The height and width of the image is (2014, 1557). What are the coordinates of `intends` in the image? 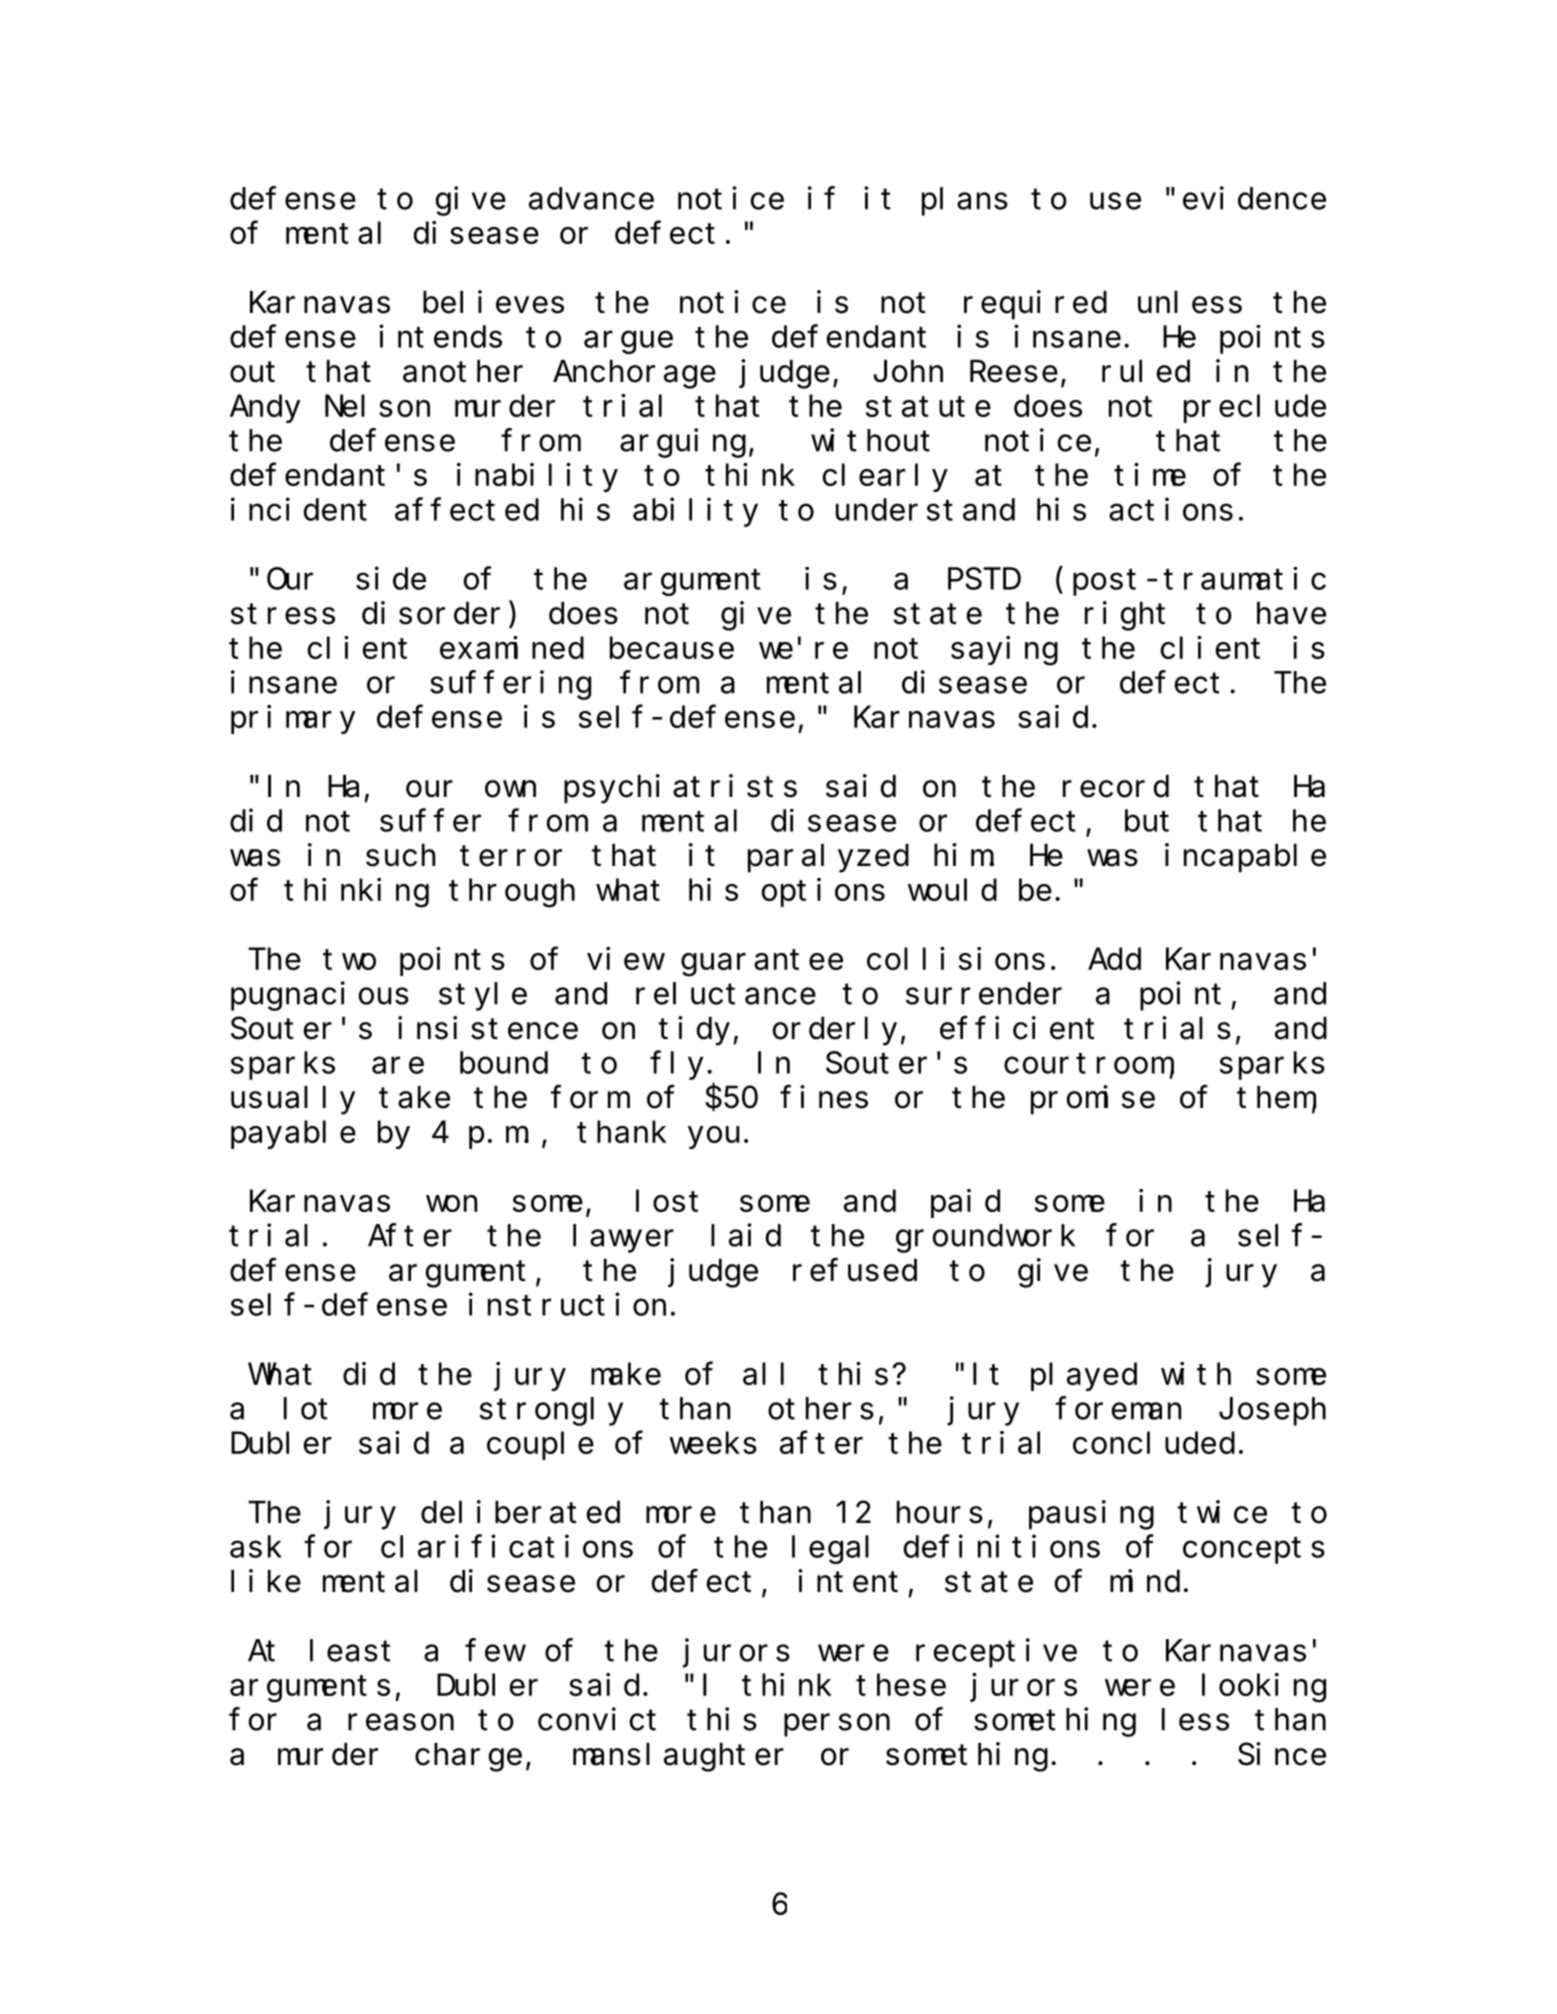 It's located at (440, 336).
